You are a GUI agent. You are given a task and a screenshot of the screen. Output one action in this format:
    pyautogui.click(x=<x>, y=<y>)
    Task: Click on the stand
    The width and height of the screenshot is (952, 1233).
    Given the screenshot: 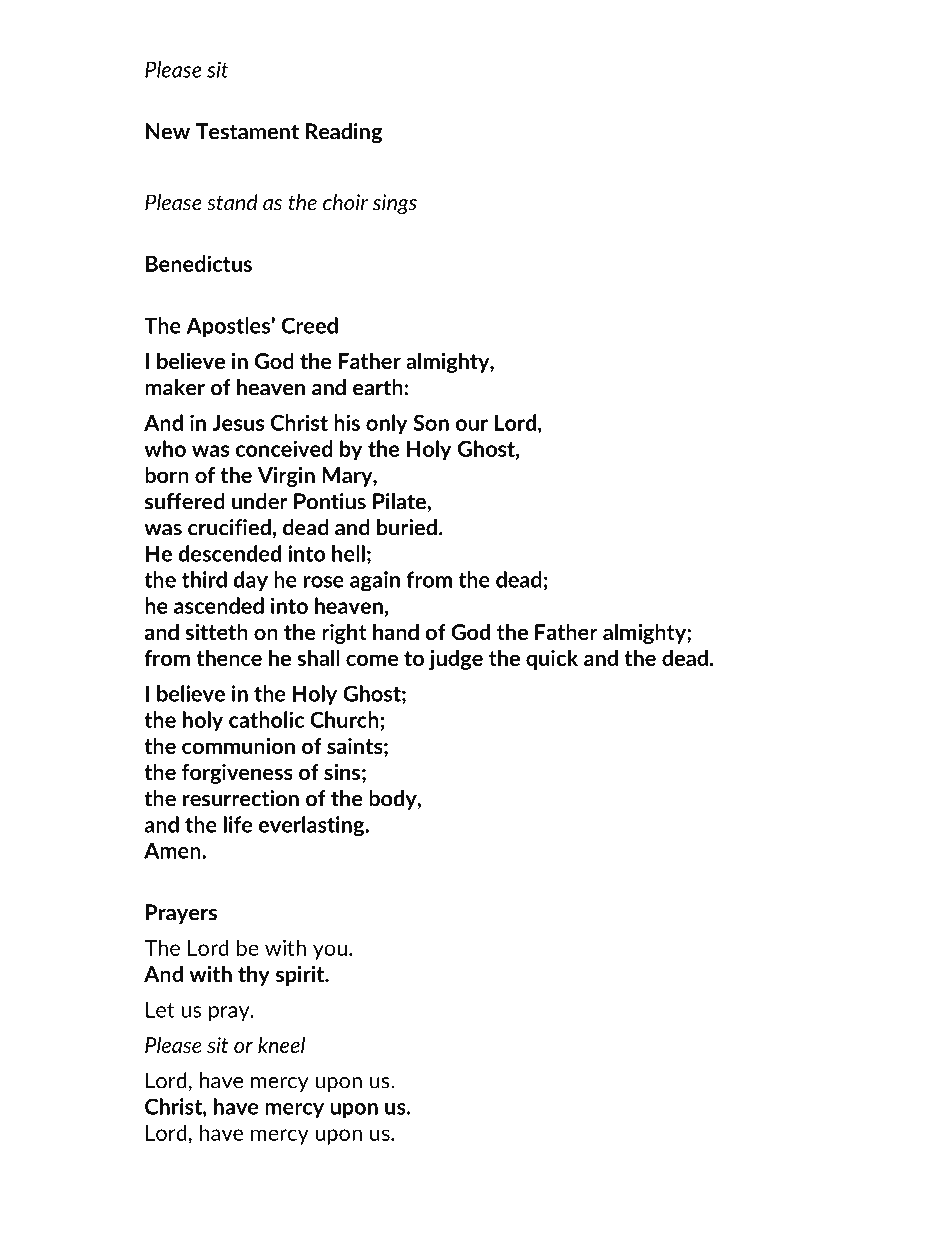 What is the action you would take?
    pyautogui.click(x=232, y=202)
